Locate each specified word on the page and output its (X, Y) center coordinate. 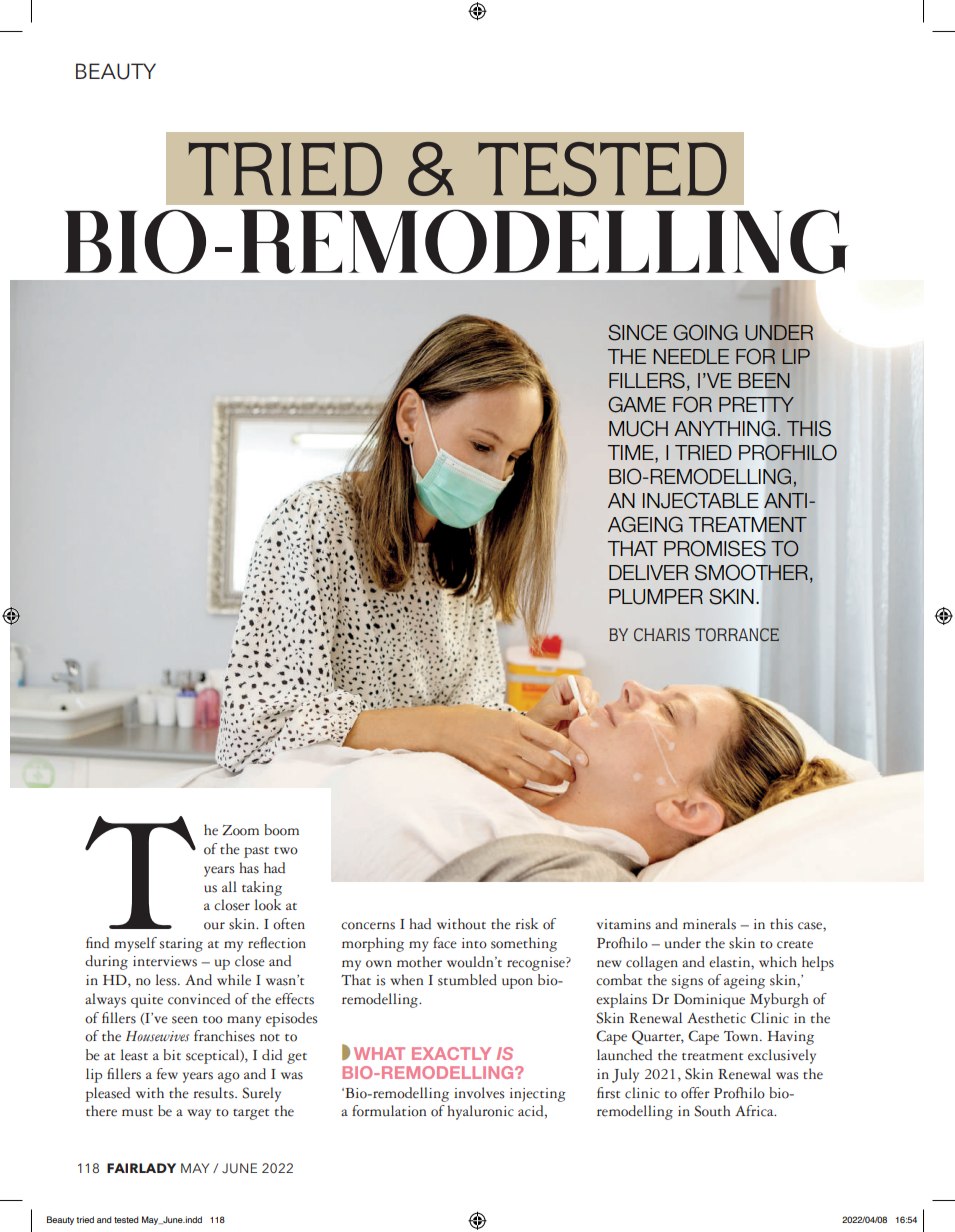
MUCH (638, 428)
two (286, 851)
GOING (706, 332)
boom (281, 830)
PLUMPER (656, 597)
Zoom (240, 830)
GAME (637, 404)
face (445, 943)
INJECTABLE (701, 500)
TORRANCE (737, 635)
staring (181, 945)
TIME (632, 452)
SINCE (637, 332)
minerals (709, 924)
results (215, 1093)
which (778, 962)
